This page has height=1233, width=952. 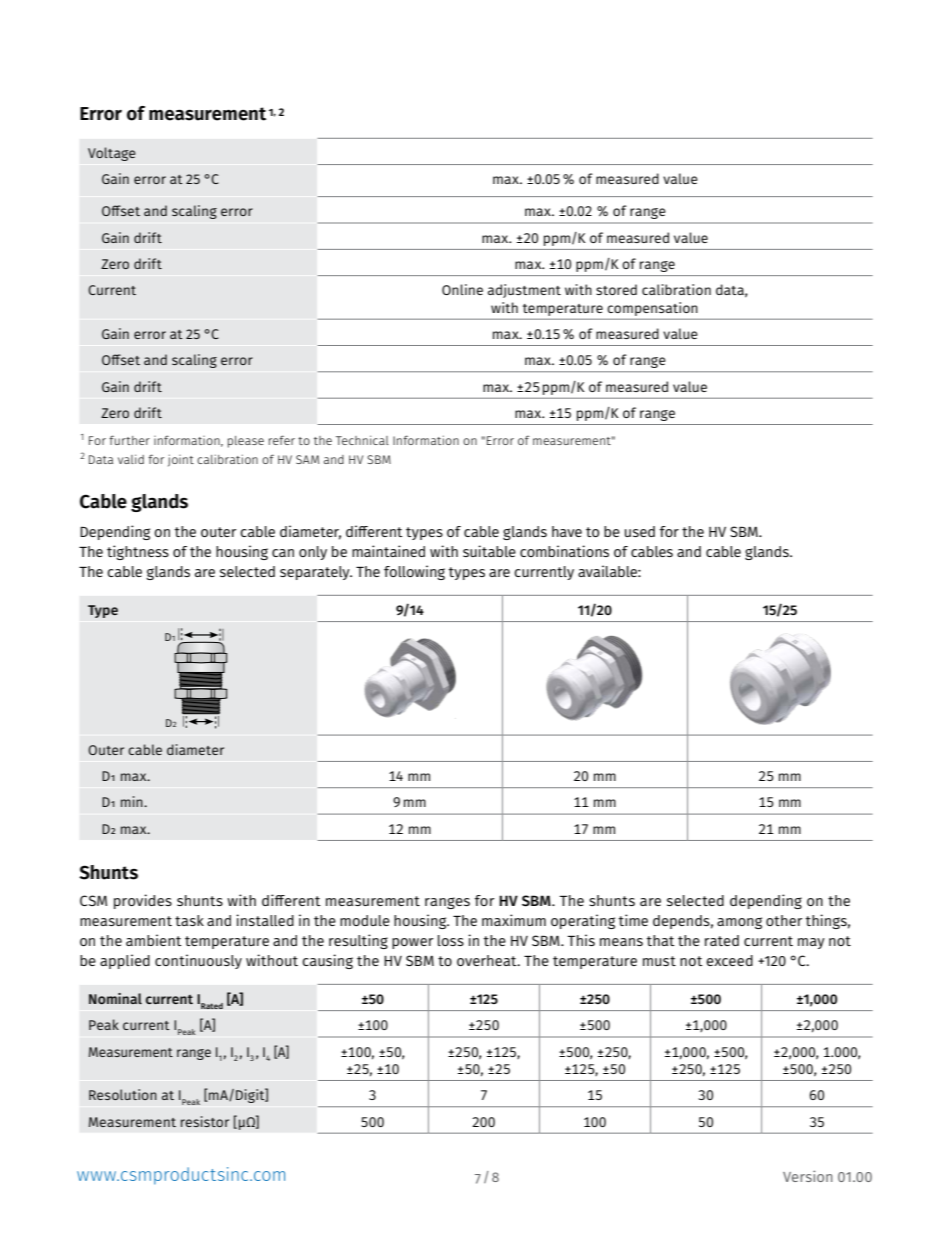 What do you see at coordinates (640, 531) in the page?
I see `used` at bounding box center [640, 531].
